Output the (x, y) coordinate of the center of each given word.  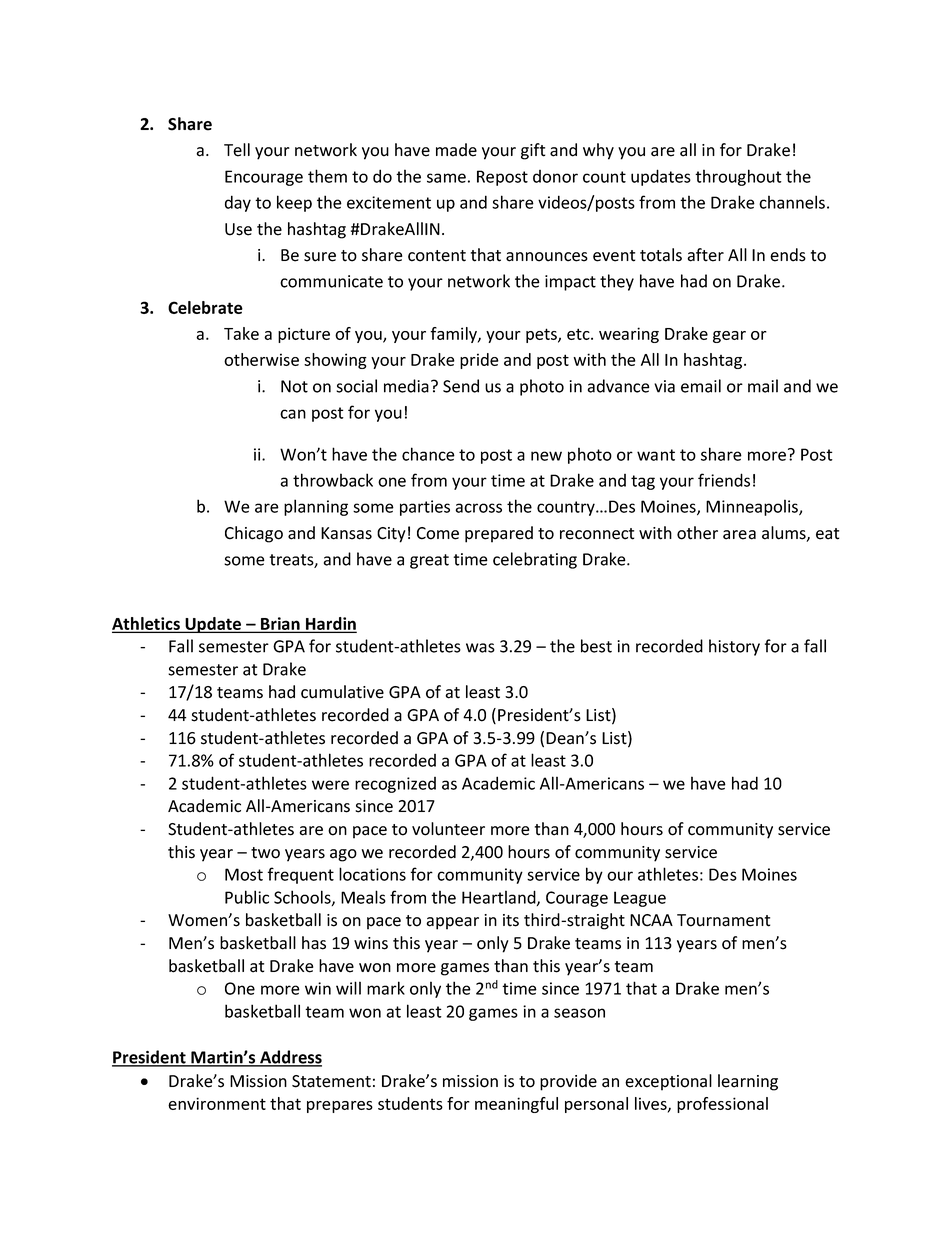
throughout (738, 177)
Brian (280, 625)
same (446, 178)
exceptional (668, 1082)
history (734, 647)
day (238, 203)
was (480, 648)
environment (217, 1103)
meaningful (516, 1105)
